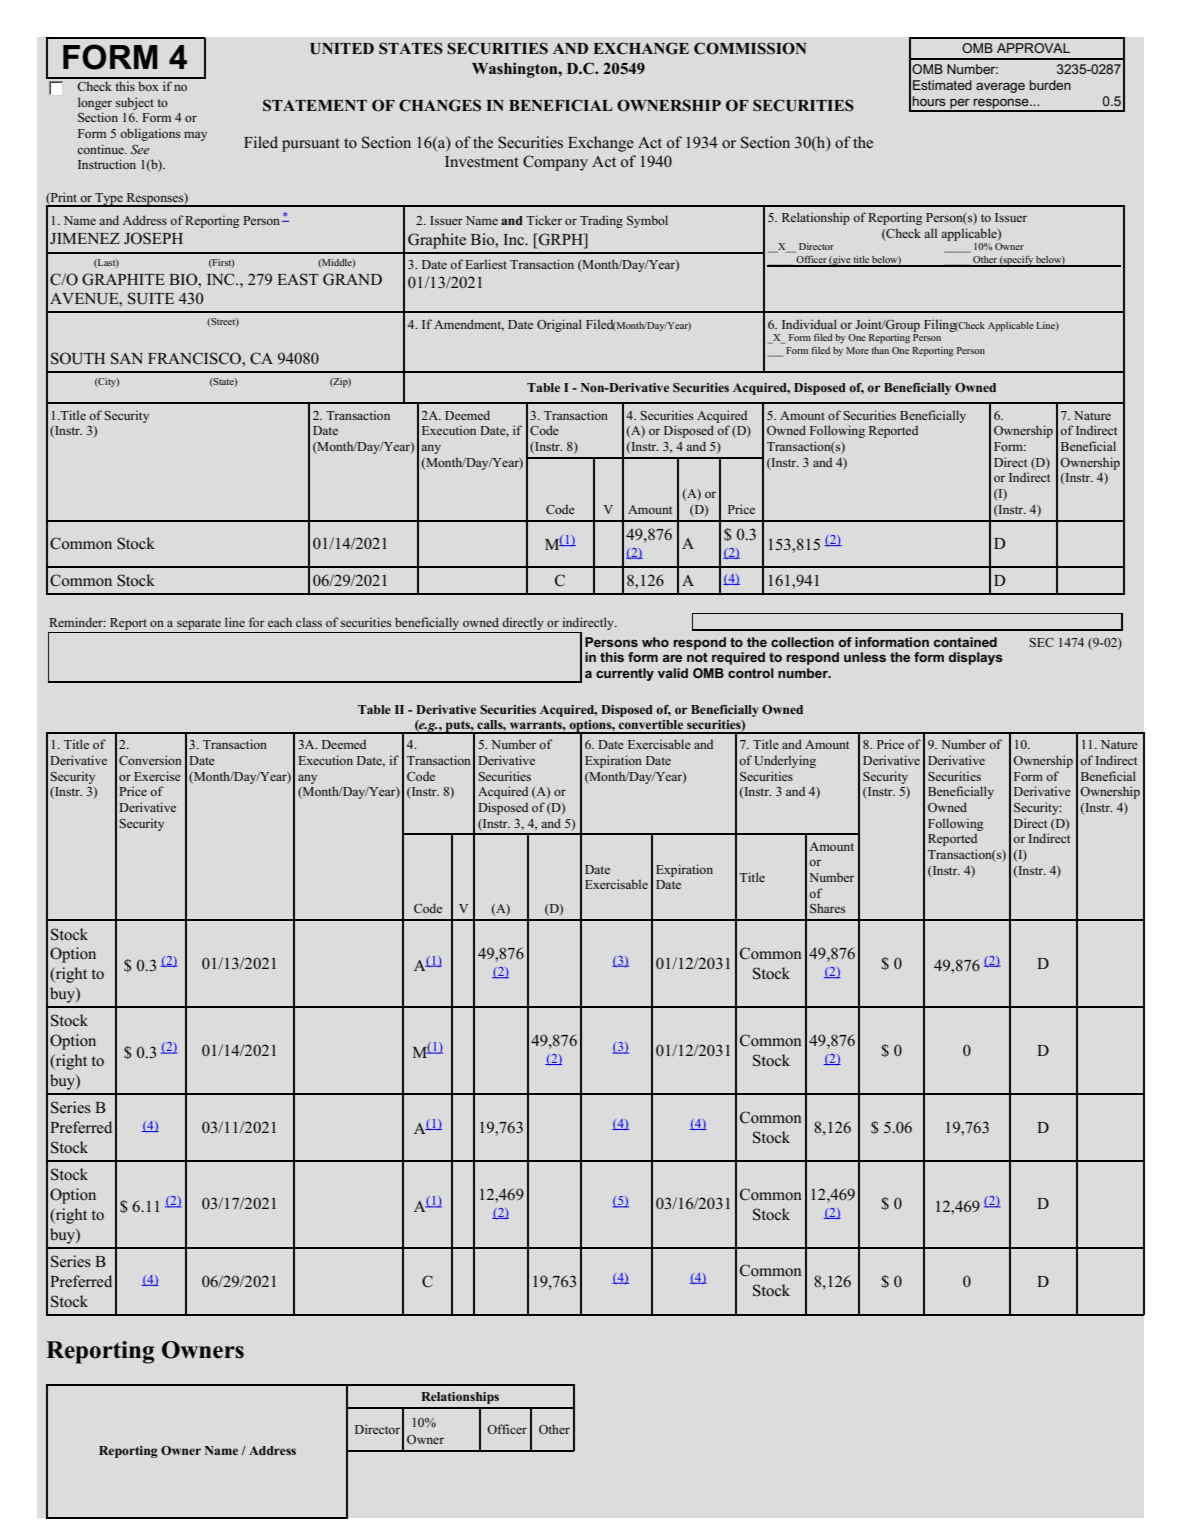 The image size is (1182, 1530). Describe the element at coordinates (559, 325) in the image. I see `Original` at that location.
